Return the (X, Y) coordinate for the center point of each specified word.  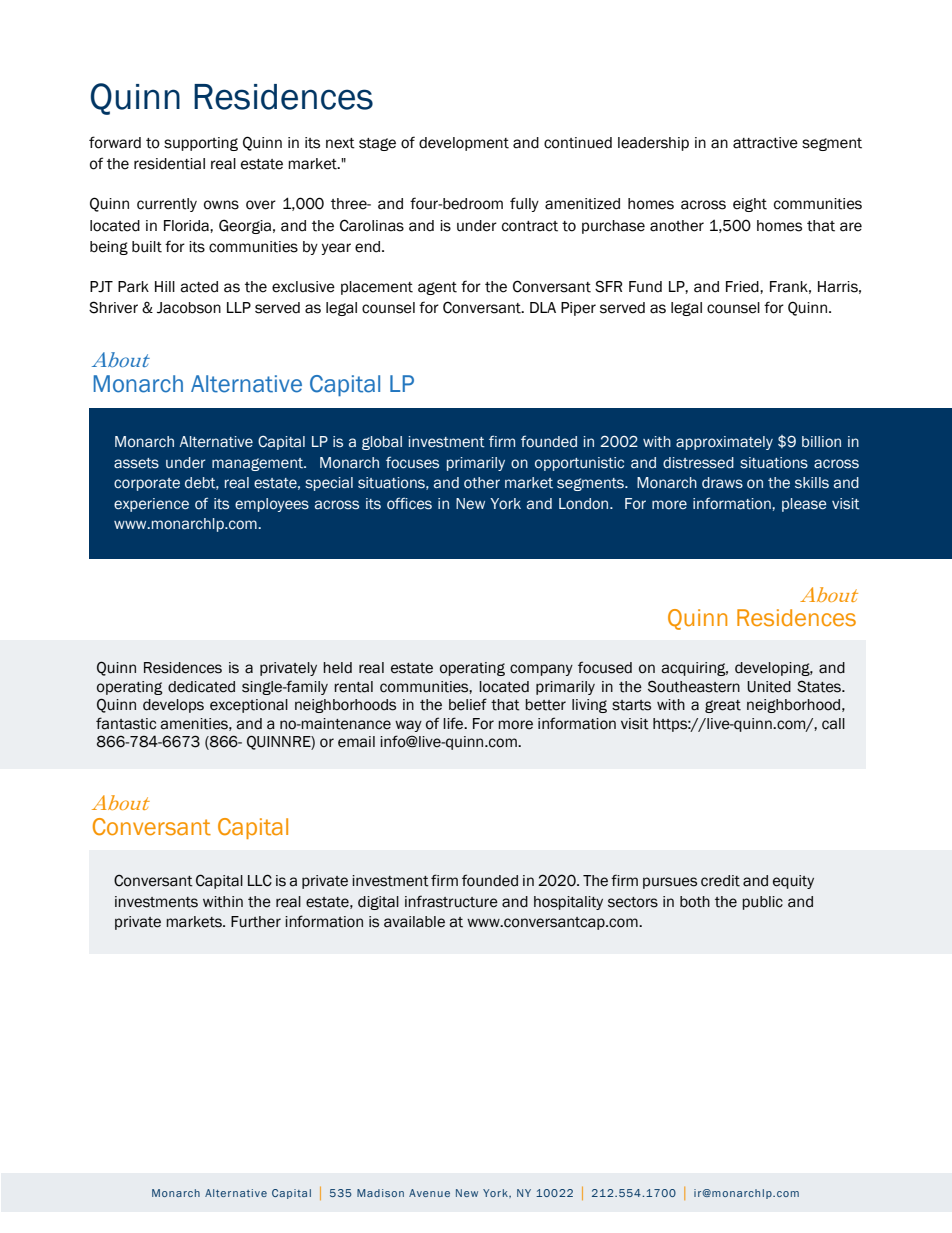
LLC (260, 880)
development (464, 144)
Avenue (429, 1193)
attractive (765, 143)
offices (409, 503)
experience (151, 505)
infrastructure (451, 901)
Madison (380, 1193)
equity (793, 882)
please (804, 505)
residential (169, 164)
